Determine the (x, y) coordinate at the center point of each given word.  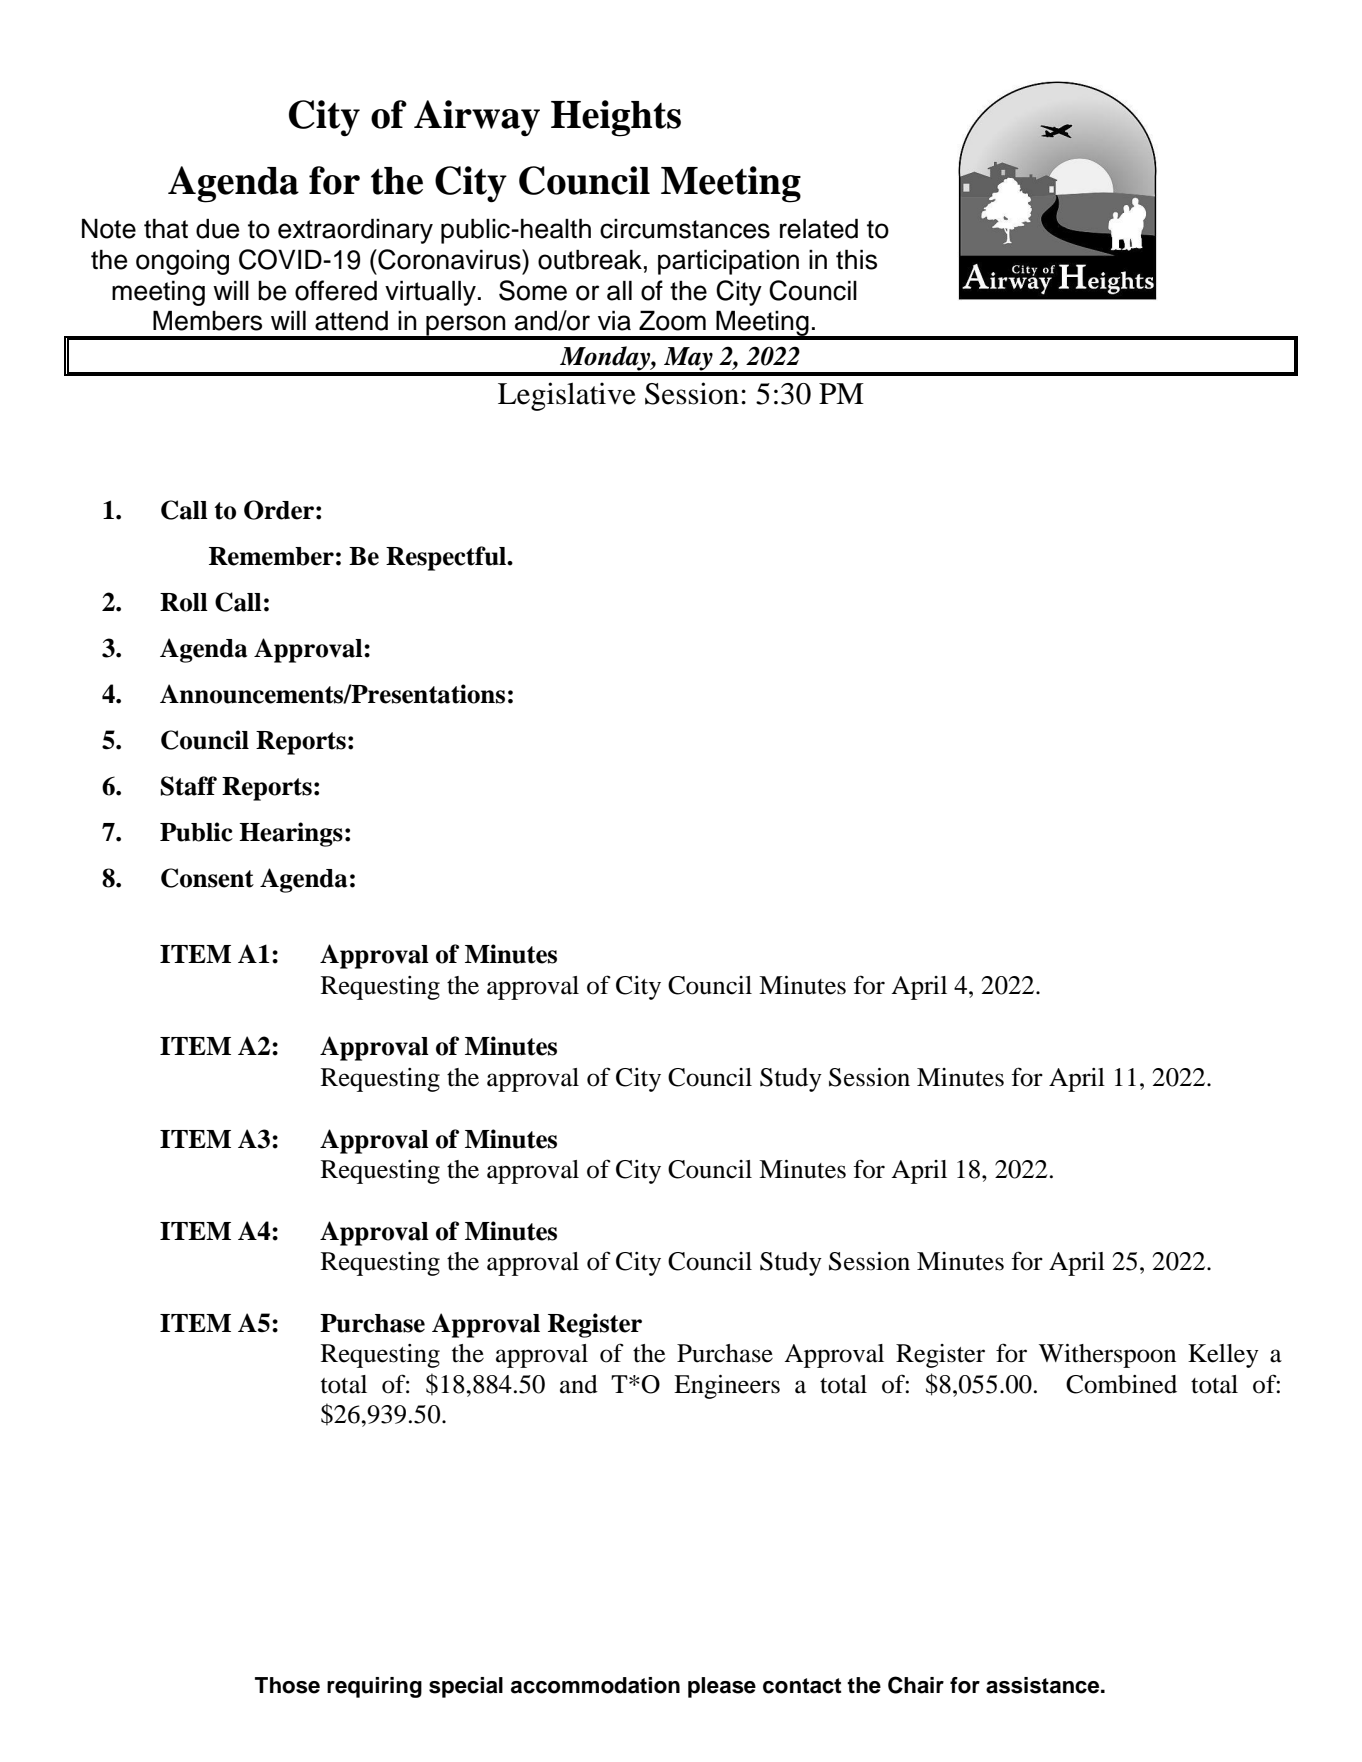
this (856, 259)
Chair (916, 1685)
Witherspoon (1107, 1356)
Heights (616, 118)
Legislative (567, 396)
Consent (207, 878)
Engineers (727, 1387)
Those (287, 1685)
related (819, 228)
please (722, 1687)
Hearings (291, 834)
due (217, 228)
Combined (1121, 1384)
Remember (271, 556)
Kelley (1223, 1356)
